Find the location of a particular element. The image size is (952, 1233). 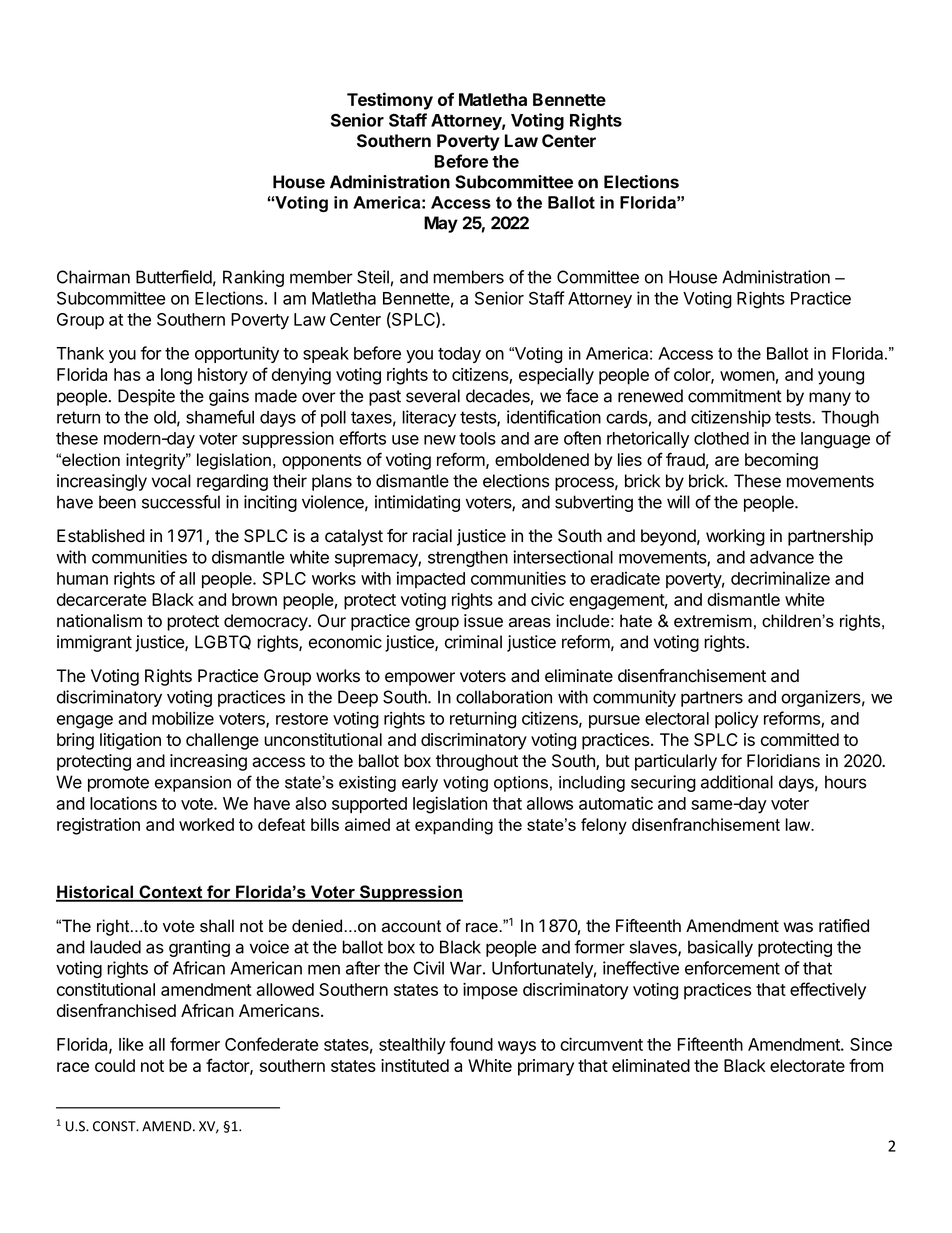

May is located at coordinates (441, 224).
